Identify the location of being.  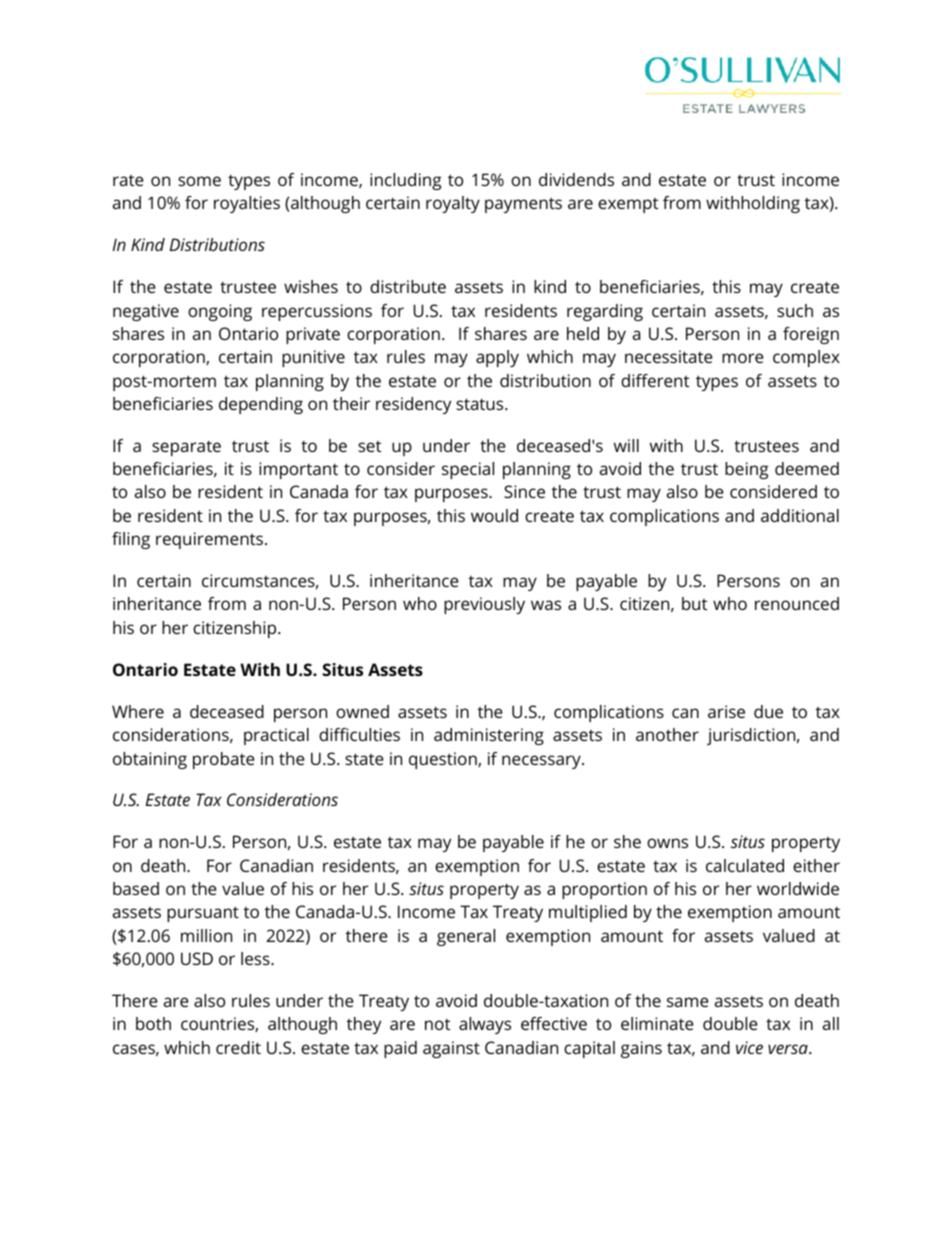
(746, 470).
